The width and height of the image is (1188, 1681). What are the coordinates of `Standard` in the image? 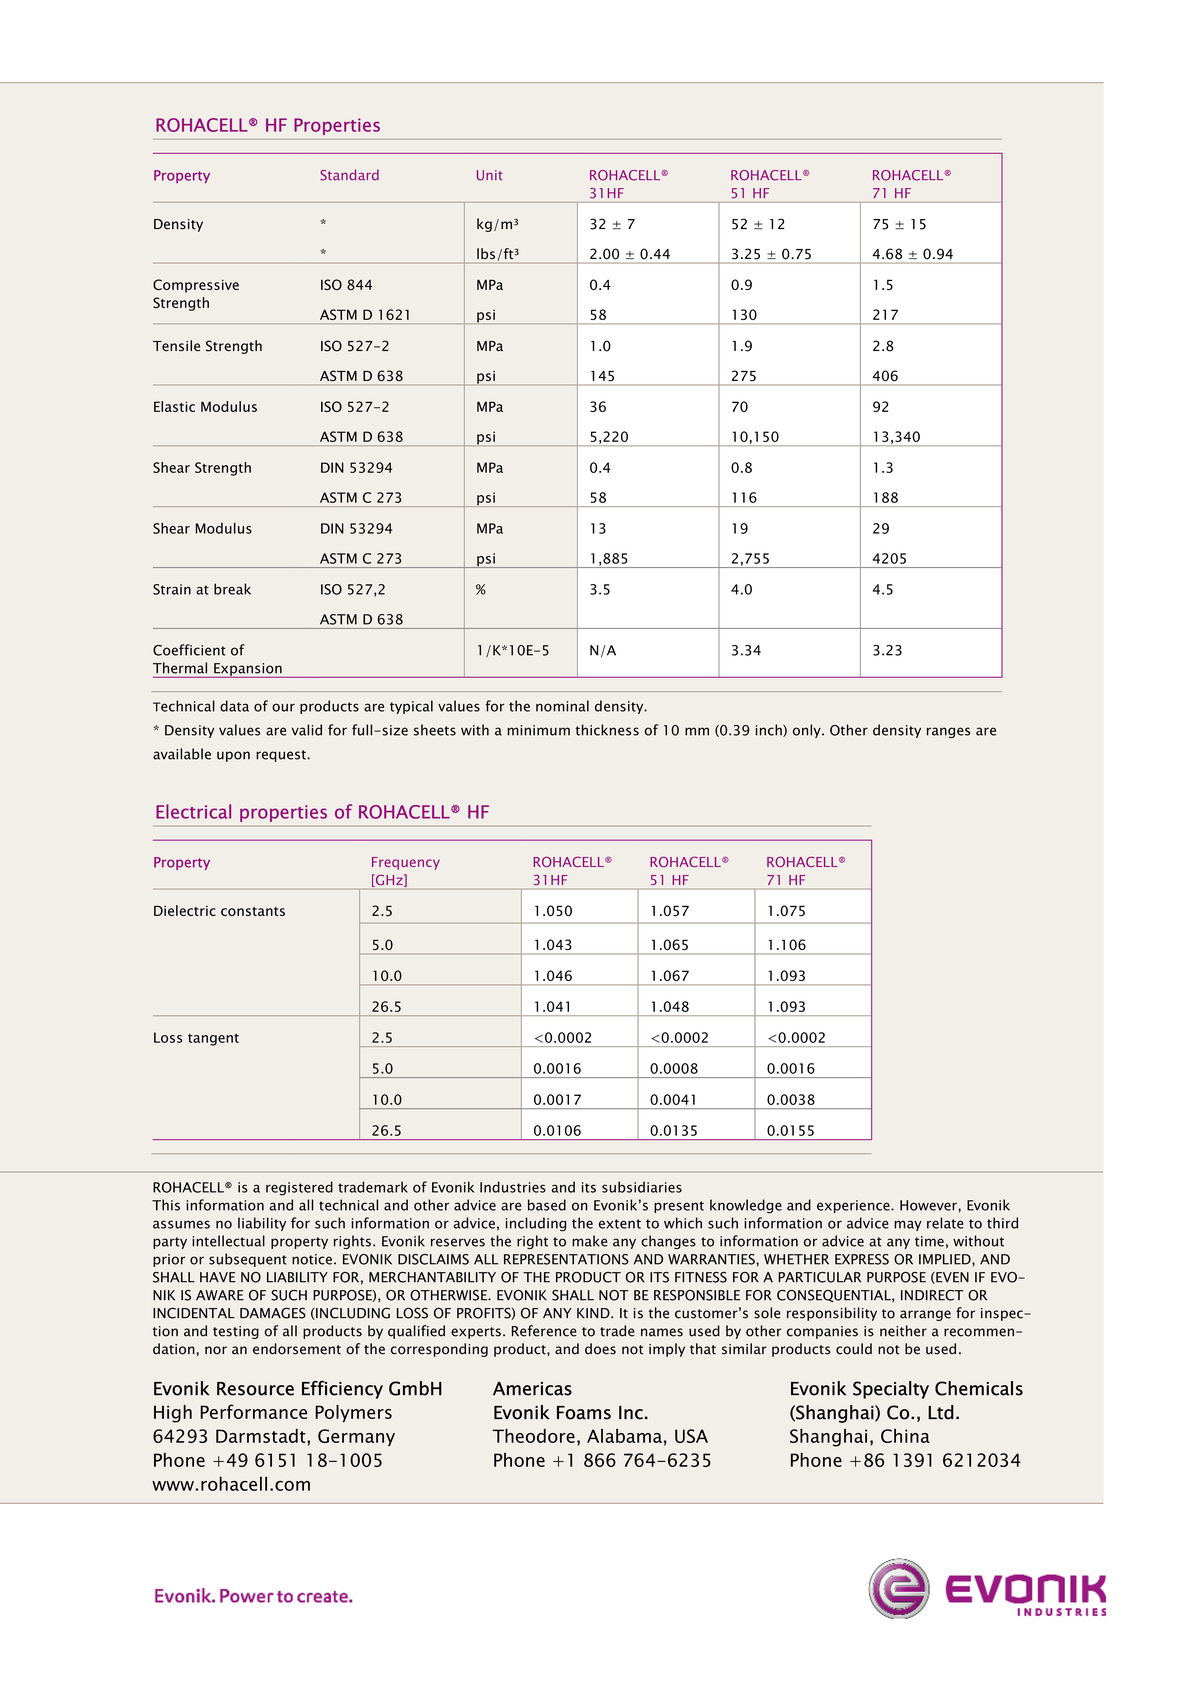 It's located at (349, 175).
